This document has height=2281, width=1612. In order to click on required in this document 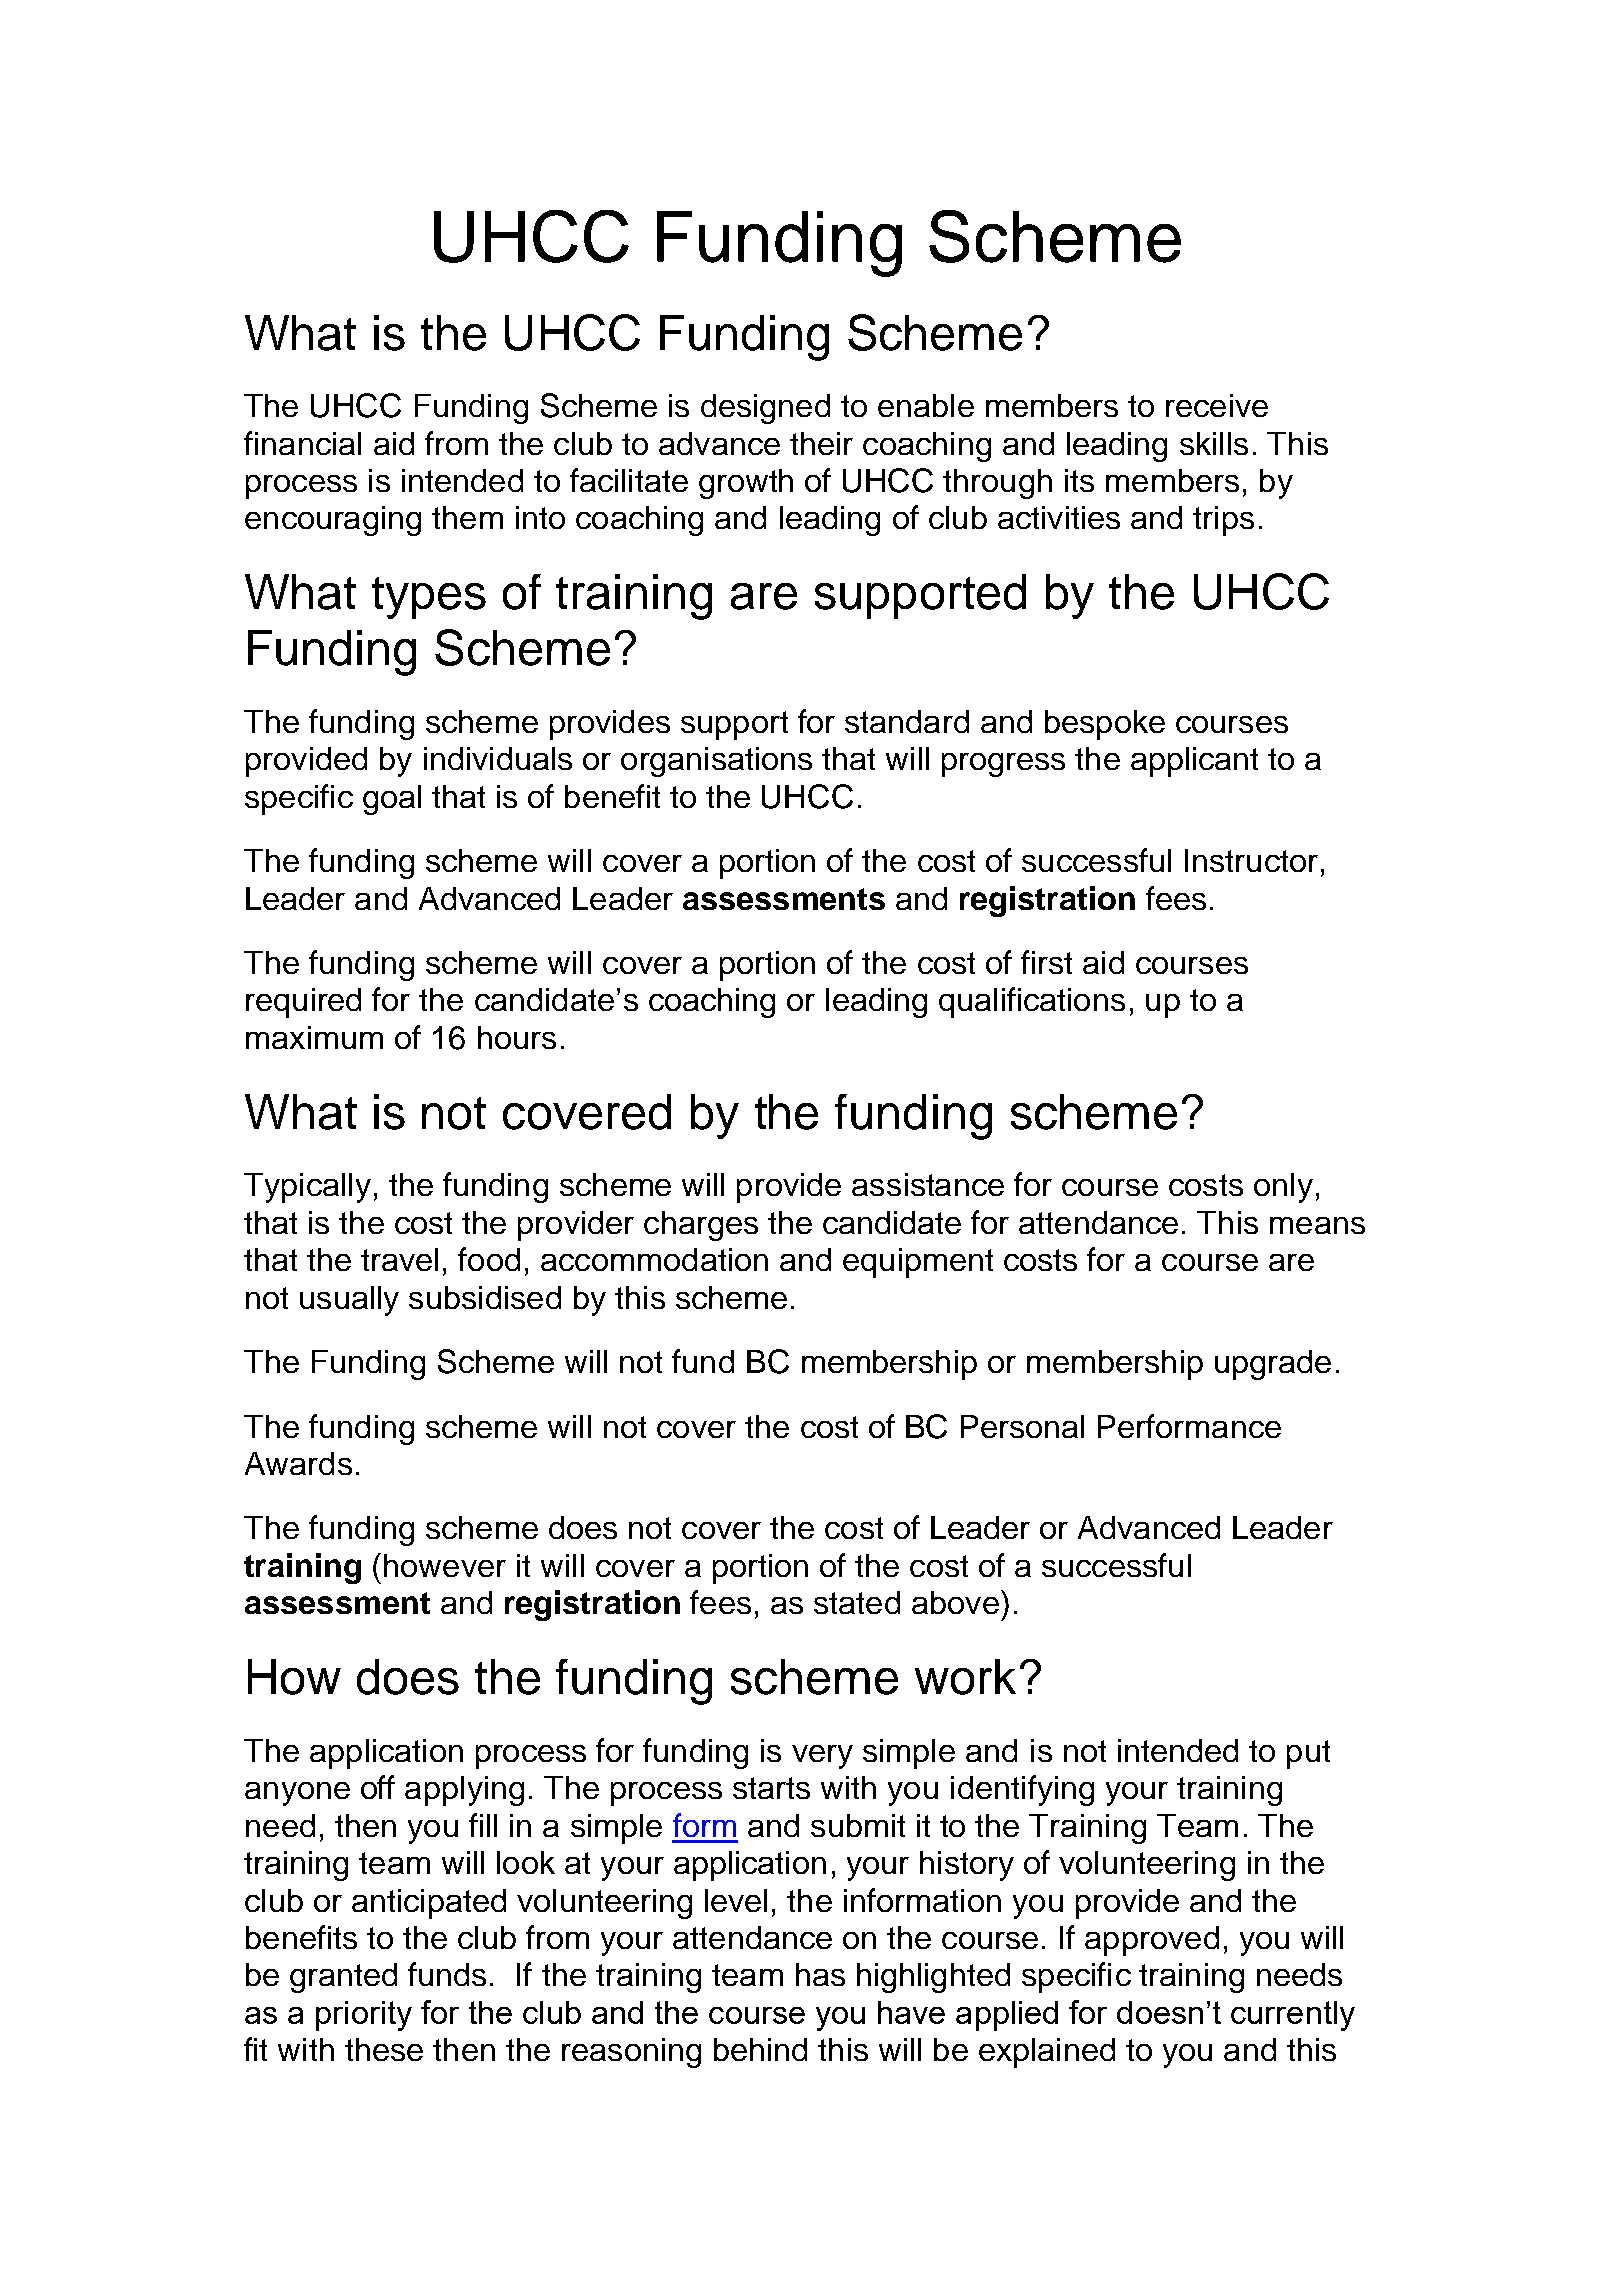, I will do `click(303, 1003)`.
